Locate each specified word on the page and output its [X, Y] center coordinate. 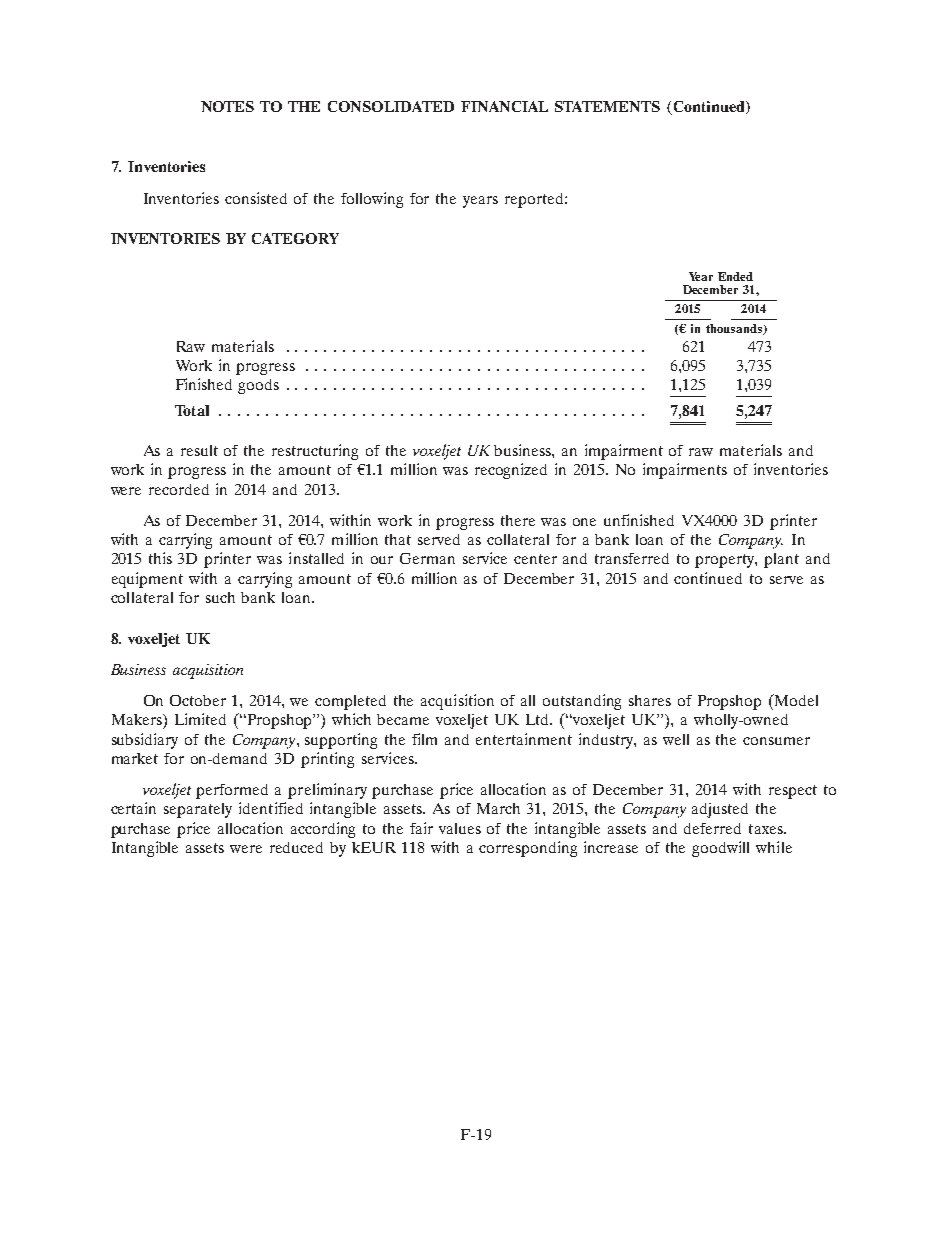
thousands [735, 329]
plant [781, 560]
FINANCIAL [504, 106]
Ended [735, 276]
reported [535, 200]
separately [198, 810]
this [160, 558]
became [403, 719]
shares [650, 700]
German [427, 558]
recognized [511, 471]
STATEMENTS [607, 106]
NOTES [227, 106]
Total [192, 410]
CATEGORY [295, 238]
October [198, 700]
